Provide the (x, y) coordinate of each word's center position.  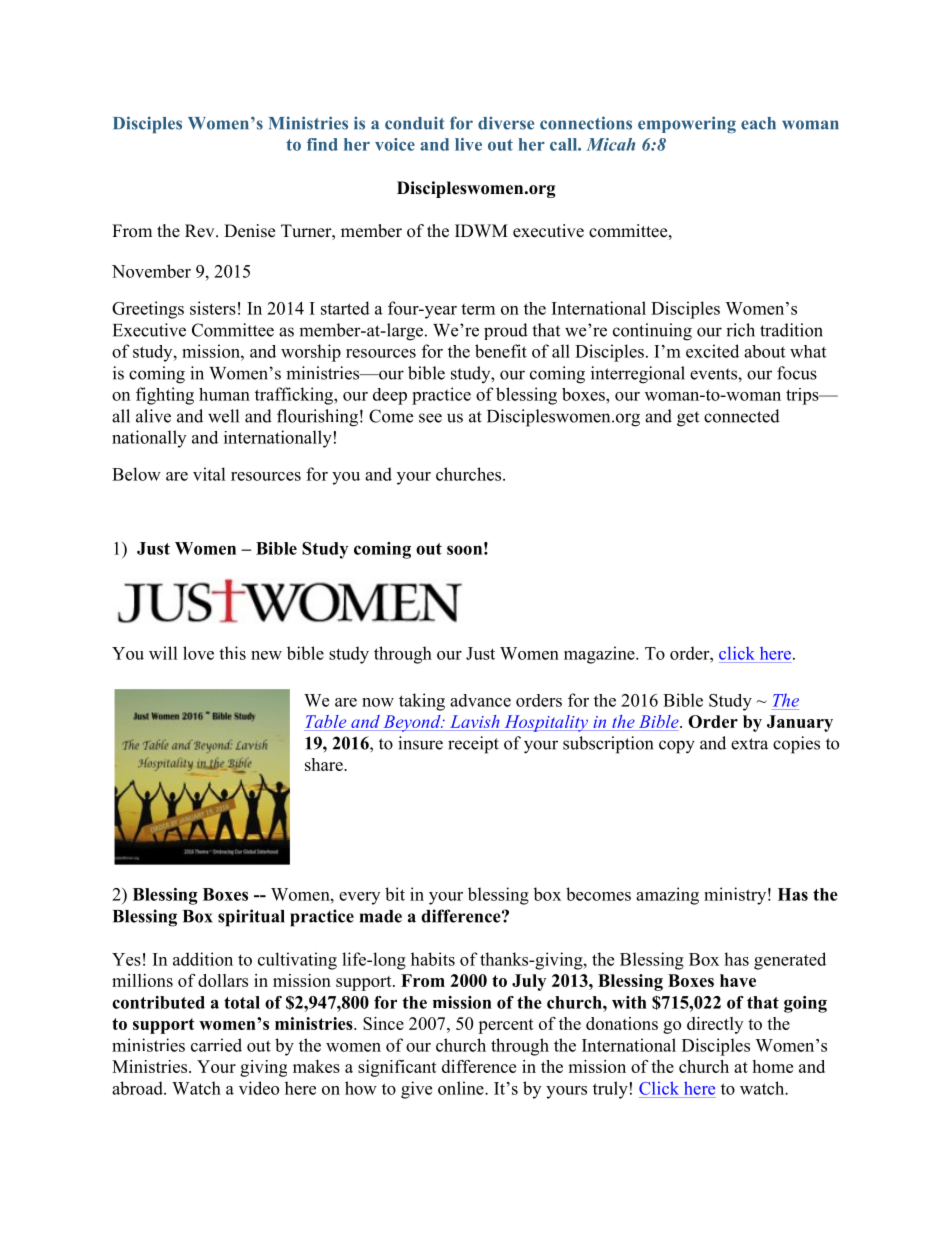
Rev (201, 231)
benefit (501, 351)
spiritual (251, 918)
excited (712, 351)
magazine (600, 655)
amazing (667, 896)
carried (216, 1045)
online (462, 1088)
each (758, 123)
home (772, 1066)
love (198, 653)
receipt (473, 745)
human (224, 394)
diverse (506, 123)
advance (480, 700)
